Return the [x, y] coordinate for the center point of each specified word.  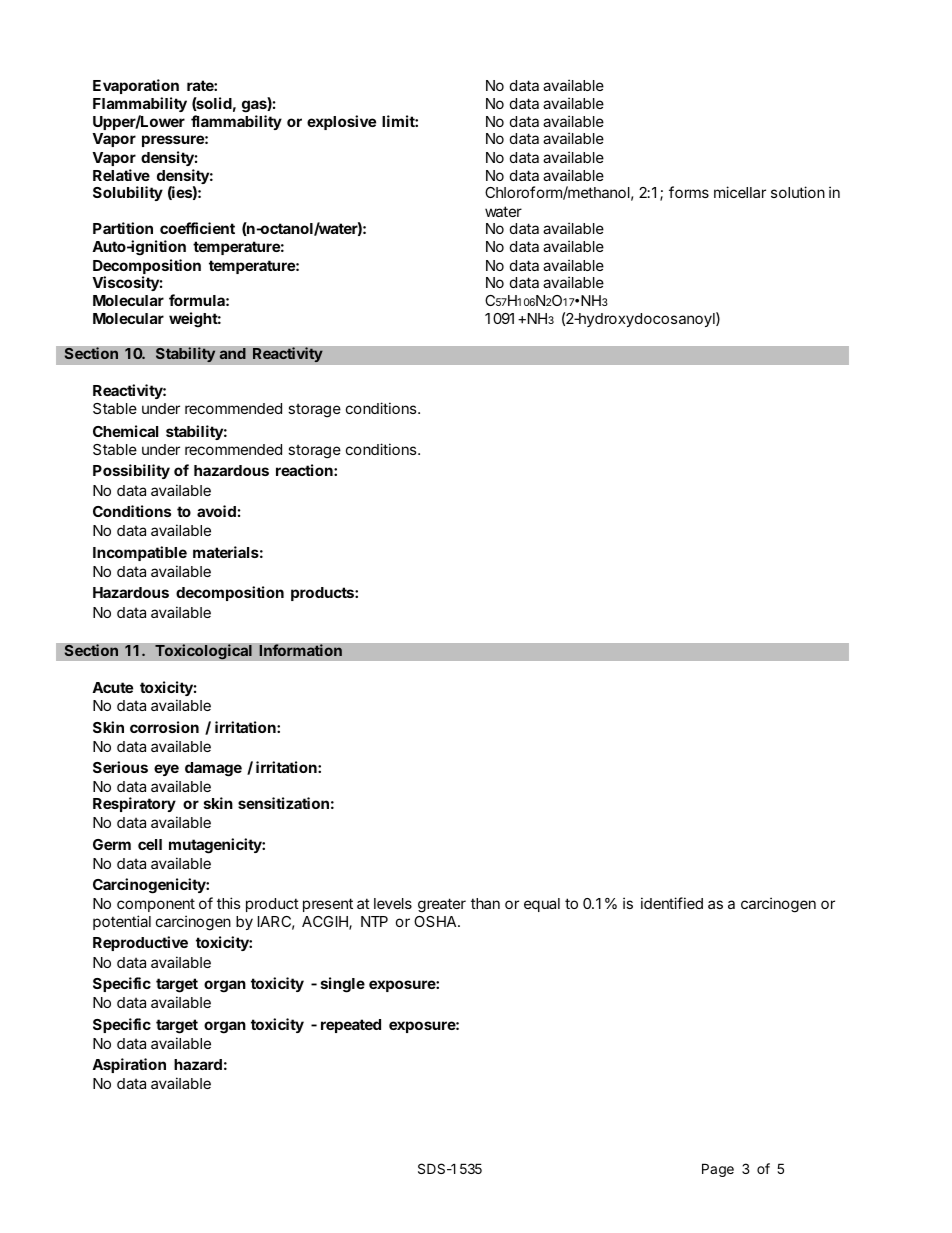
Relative [121, 175]
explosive [341, 122]
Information [300, 650]
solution [798, 192]
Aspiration [129, 1065]
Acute [112, 687]
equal [542, 905]
